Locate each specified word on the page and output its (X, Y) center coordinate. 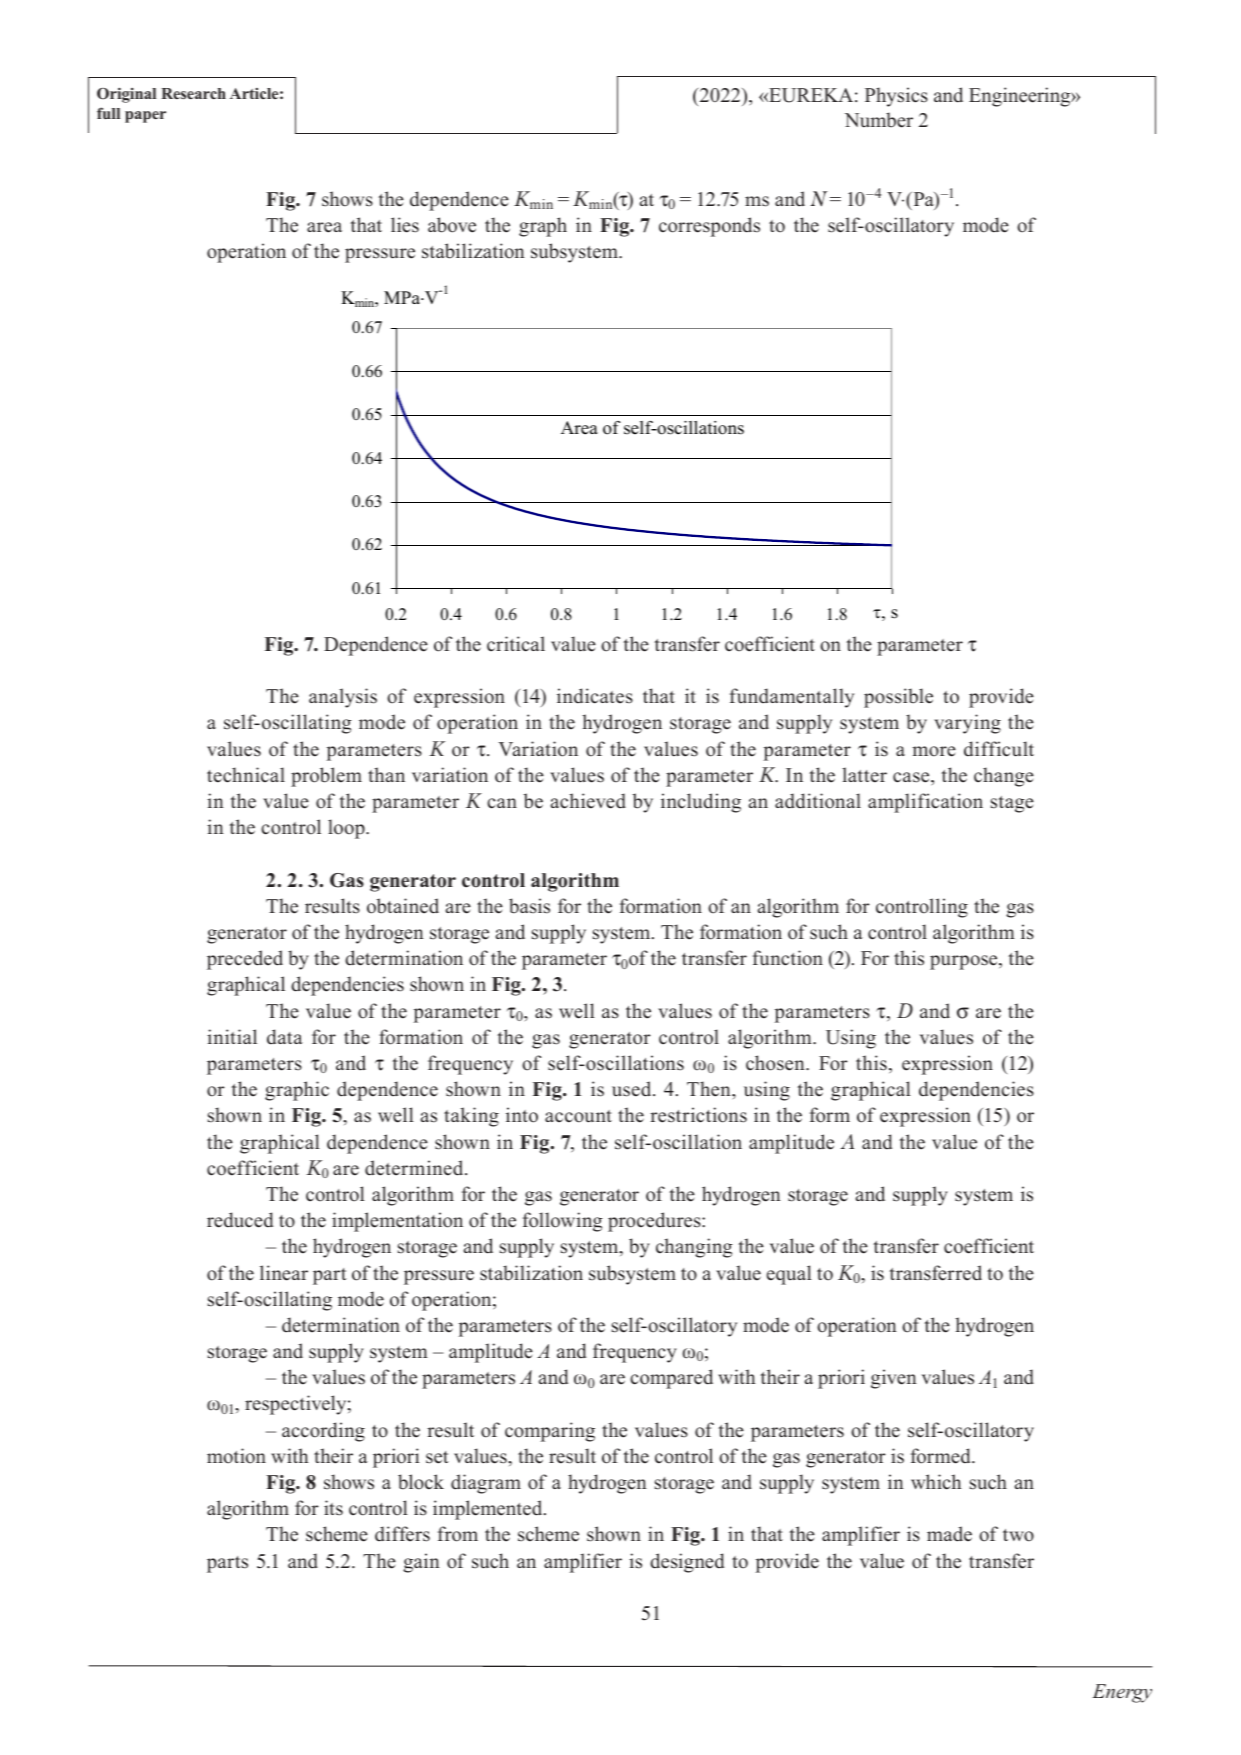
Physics (896, 97)
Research (193, 93)
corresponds (709, 227)
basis (529, 906)
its (333, 1508)
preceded (245, 960)
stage (1012, 804)
